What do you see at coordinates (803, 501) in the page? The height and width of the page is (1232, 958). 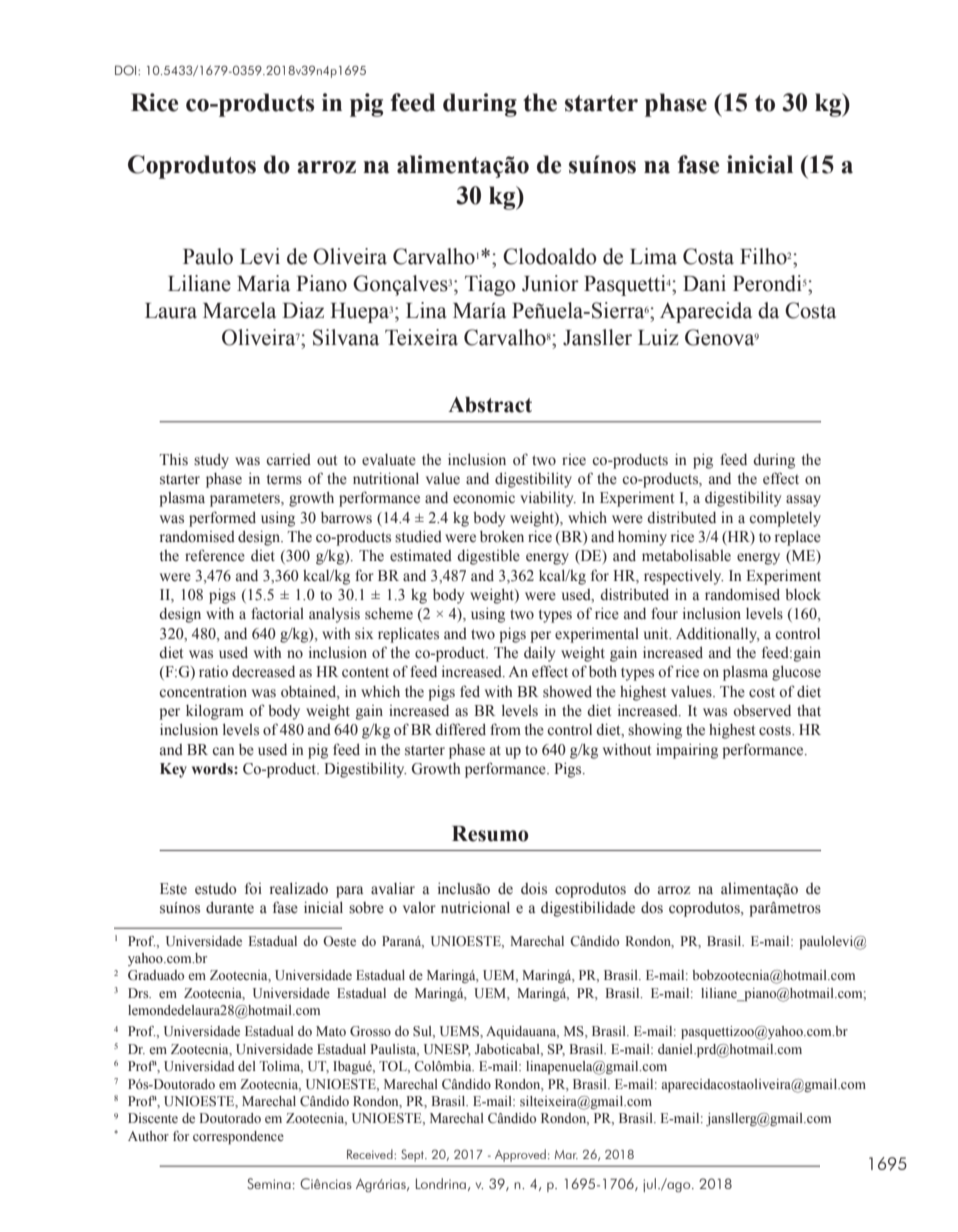 I see `assay` at bounding box center [803, 501].
